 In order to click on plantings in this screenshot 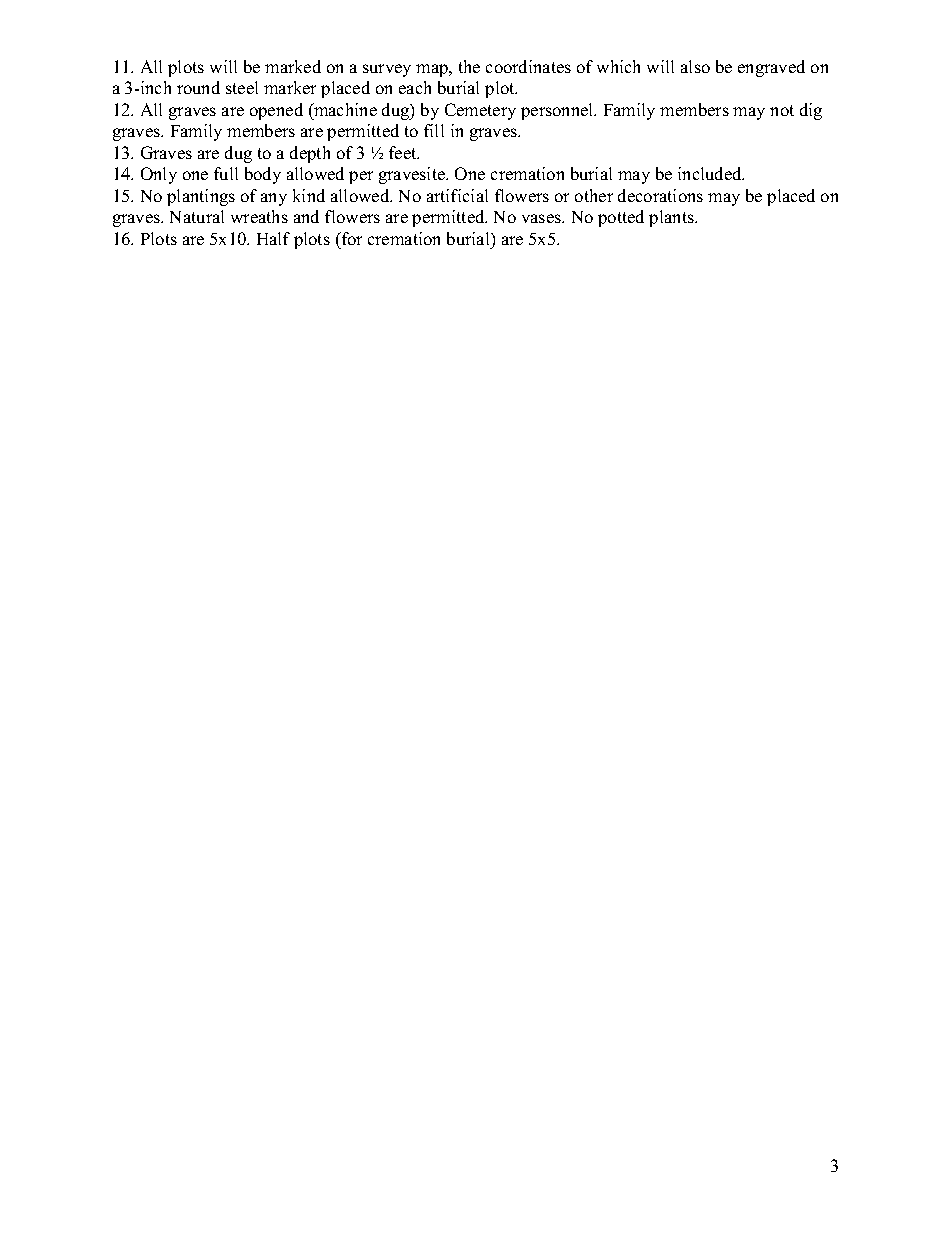, I will do `click(201, 197)`.
